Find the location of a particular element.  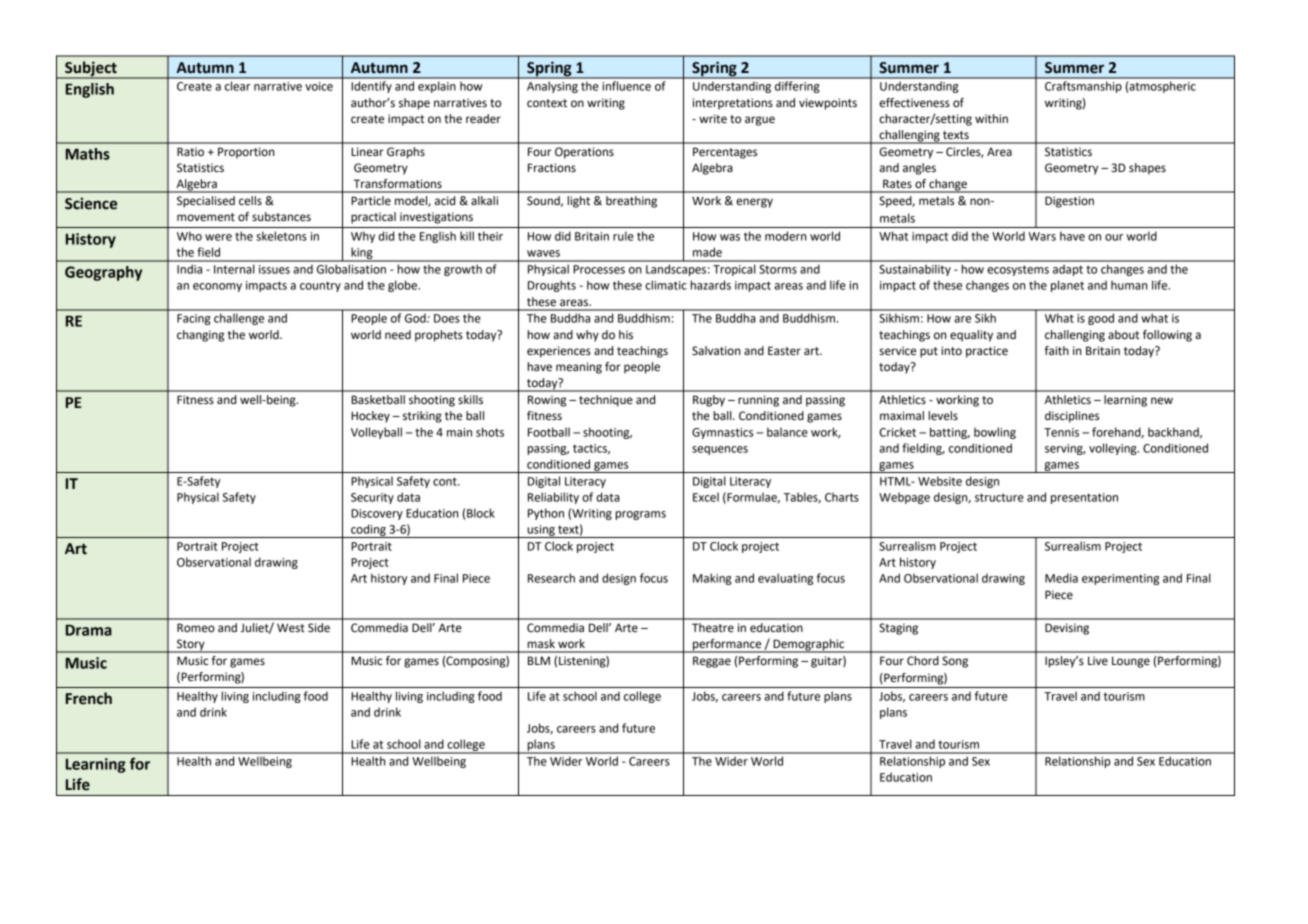

voice is located at coordinates (319, 86).
